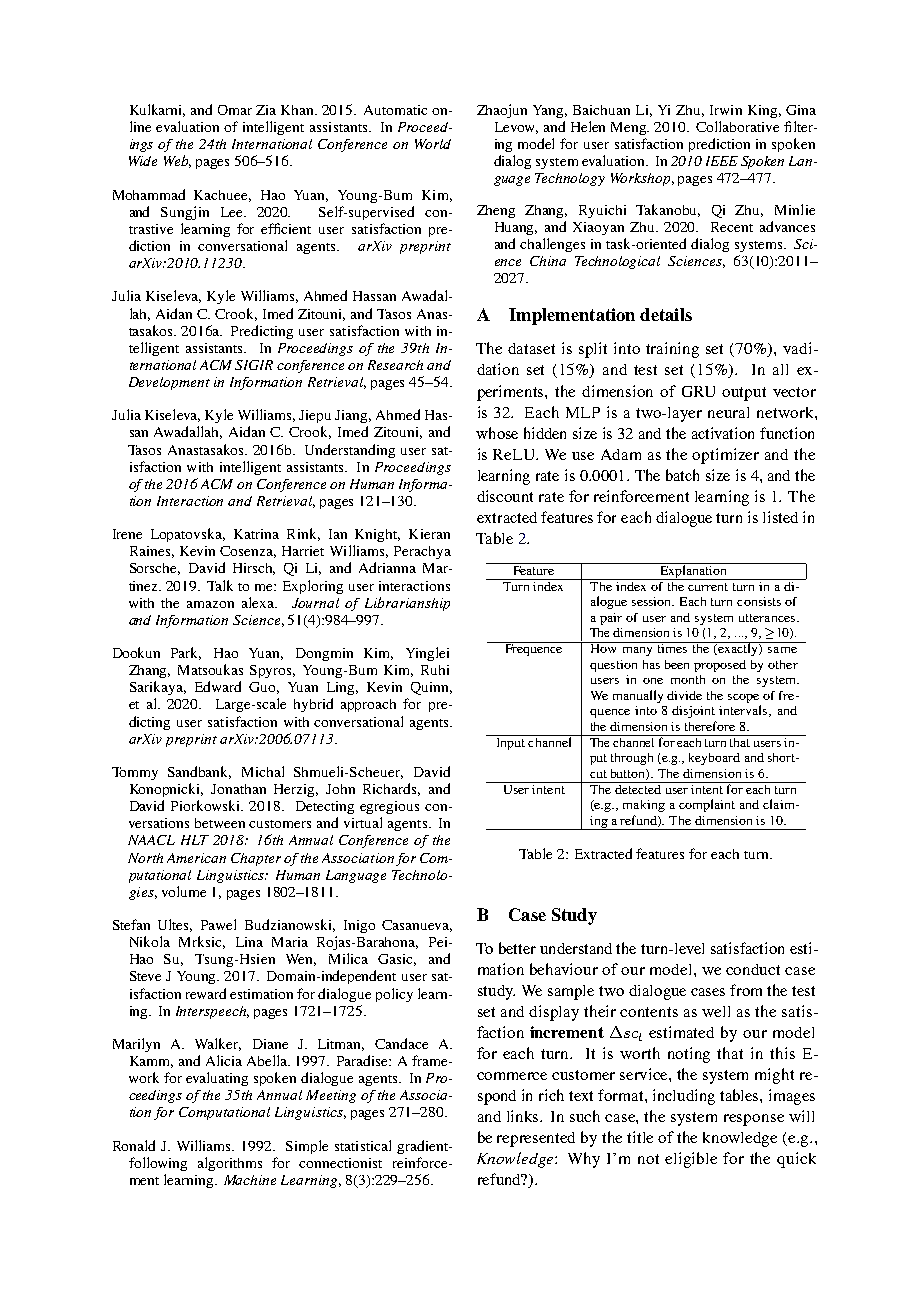 This screenshot has height=1308, width=924. Describe the element at coordinates (250, 1180) in the screenshot. I see `Machine` at that location.
